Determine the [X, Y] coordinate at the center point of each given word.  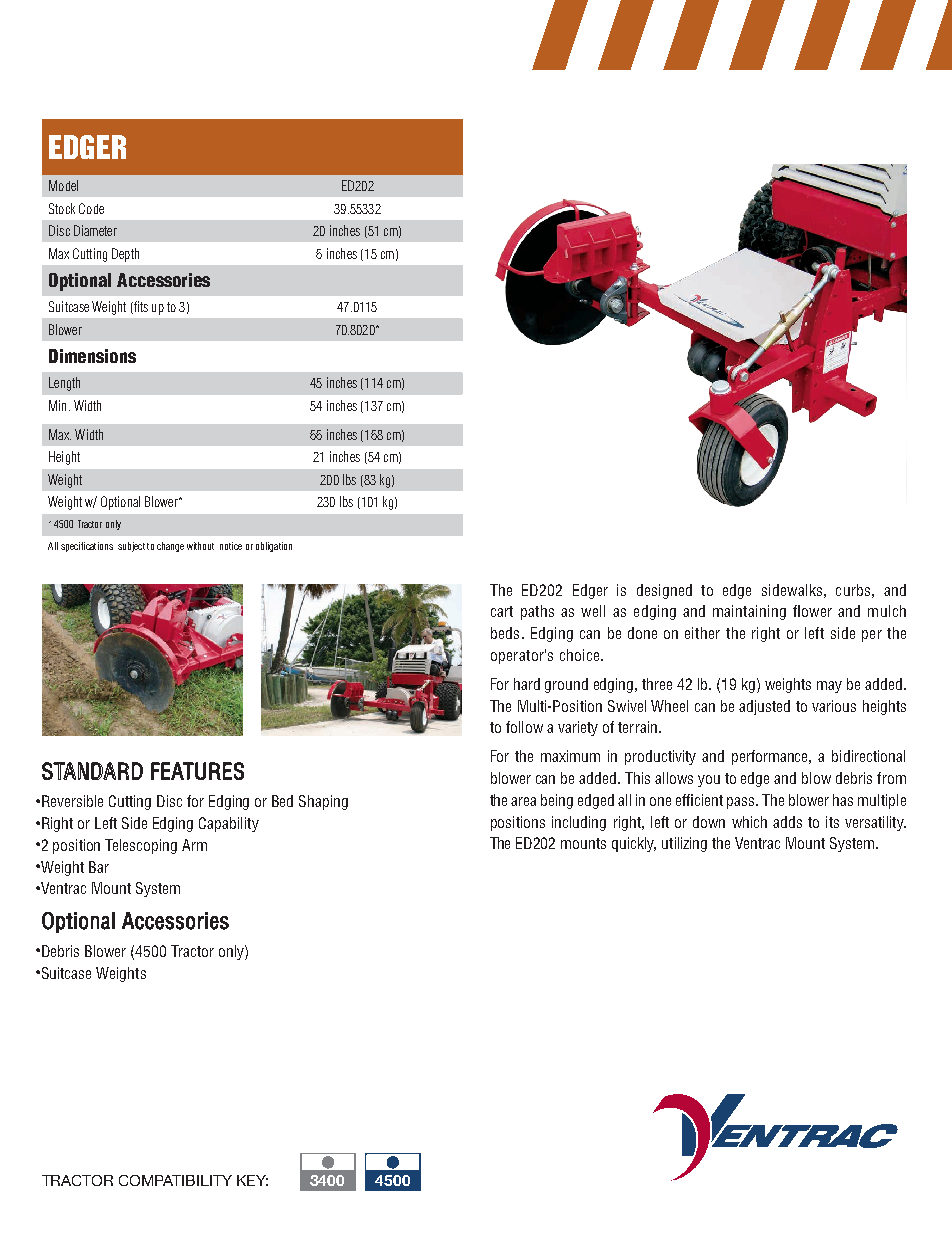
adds [787, 822]
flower [812, 611]
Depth [125, 255]
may [829, 687]
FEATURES [197, 771]
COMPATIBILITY [175, 1180]
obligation [274, 547]
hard [527, 684]
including [579, 823]
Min [57, 405]
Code [91, 208]
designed [664, 591]
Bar [99, 867]
